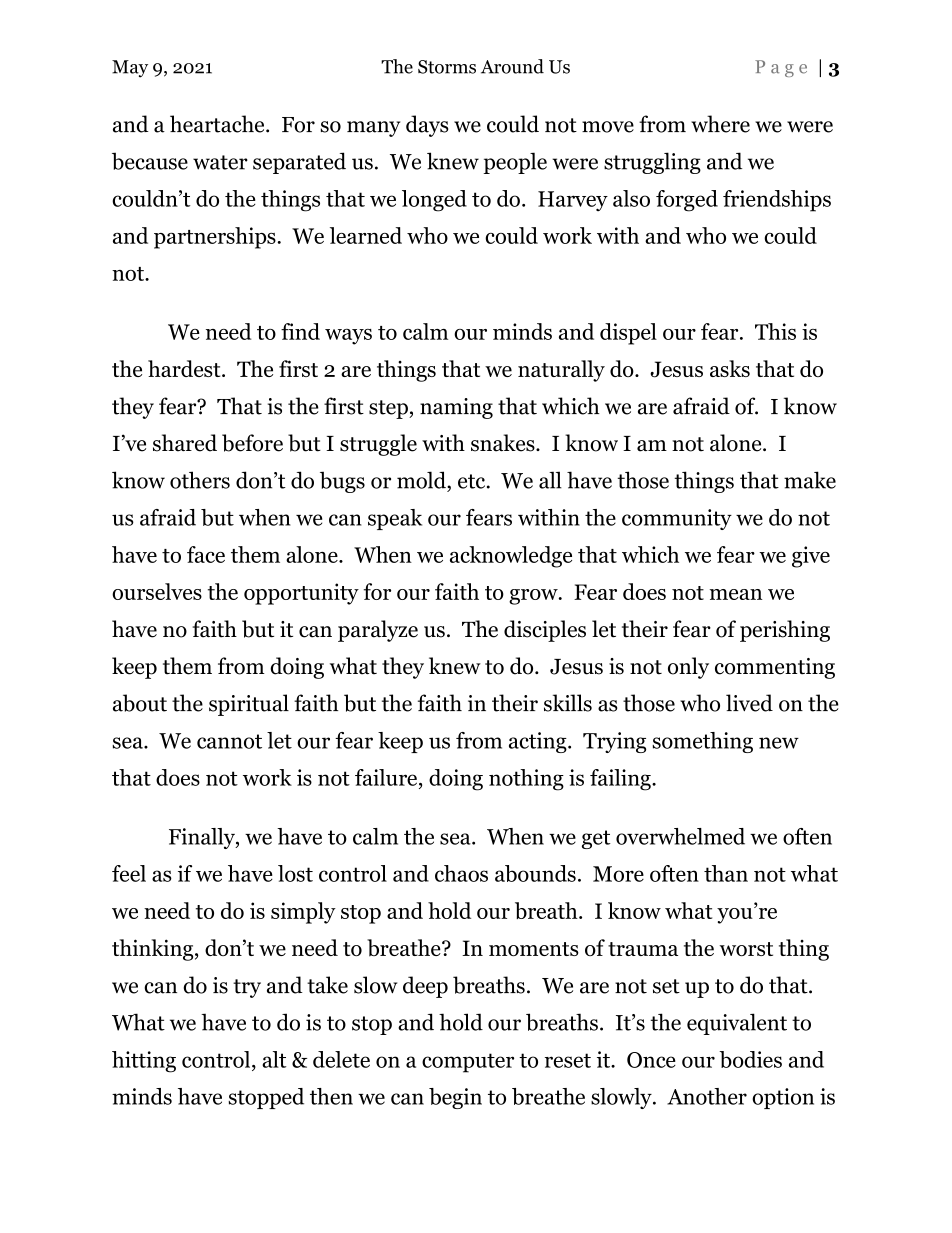  Describe the element at coordinates (203, 838) in the screenshot. I see `Finally` at that location.
